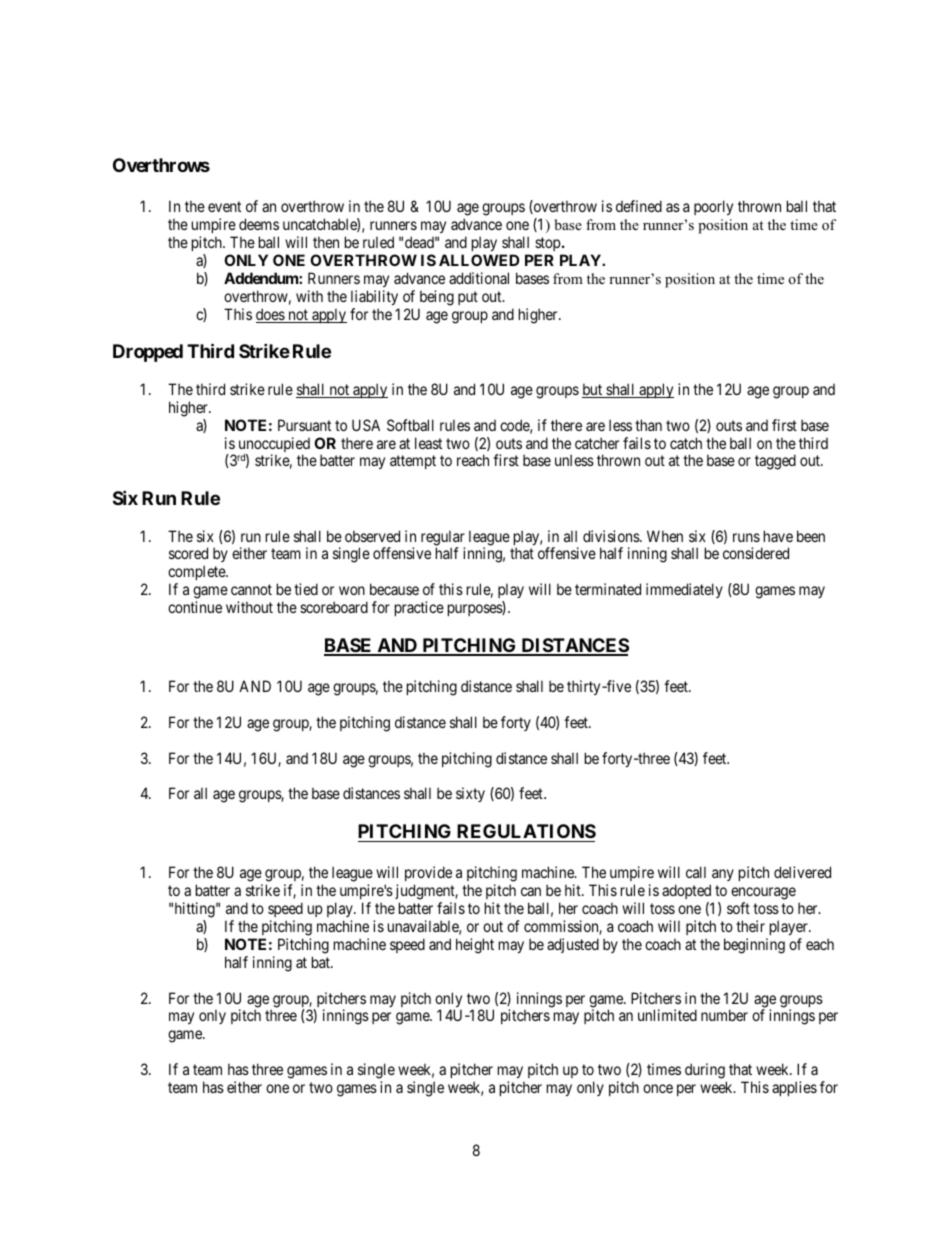 The width and height of the screenshot is (952, 1233). What do you see at coordinates (475, 946) in the screenshot?
I see `height` at bounding box center [475, 946].
